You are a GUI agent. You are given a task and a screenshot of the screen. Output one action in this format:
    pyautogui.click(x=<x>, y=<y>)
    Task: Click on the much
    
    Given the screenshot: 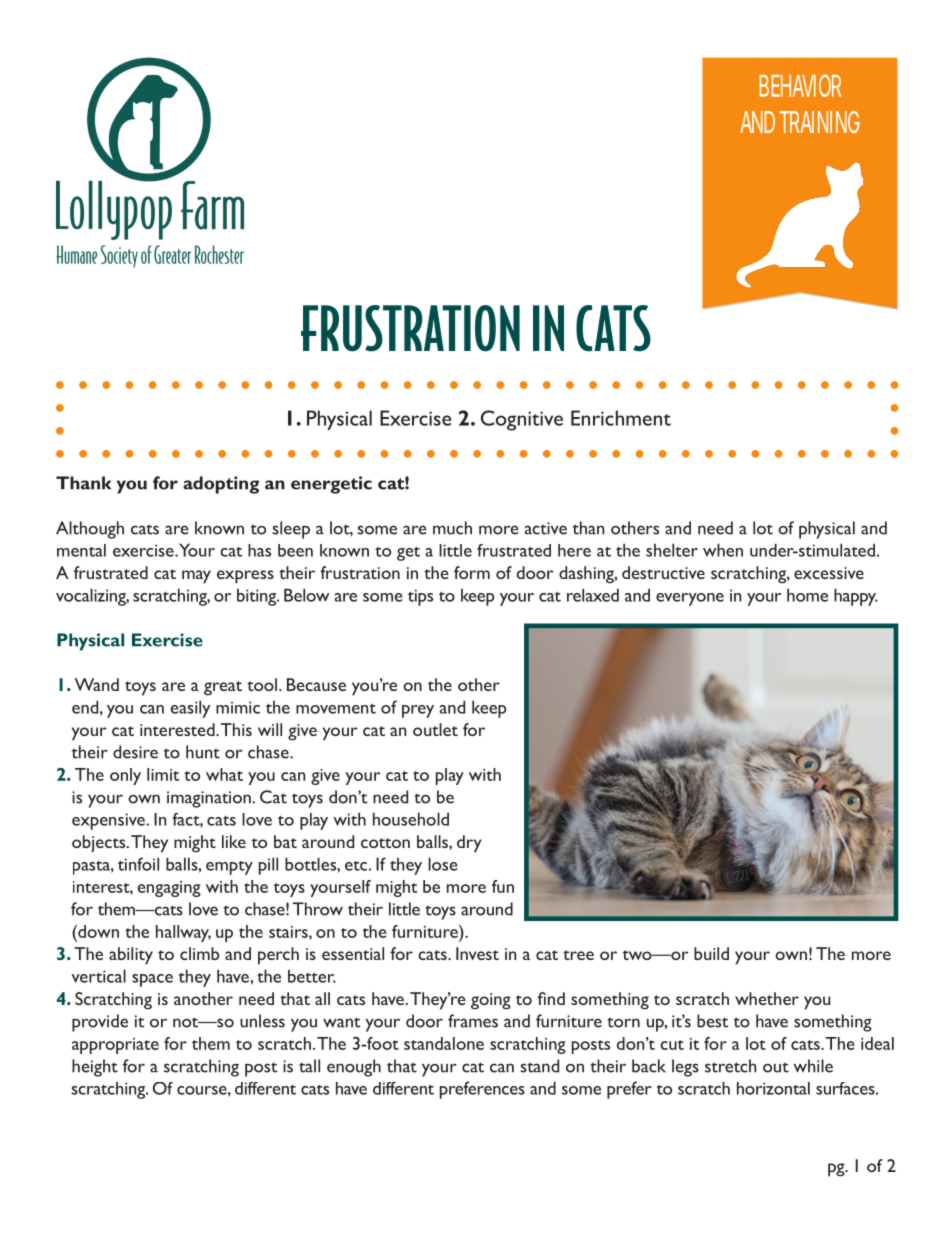 What is the action you would take?
    pyautogui.click(x=452, y=528)
